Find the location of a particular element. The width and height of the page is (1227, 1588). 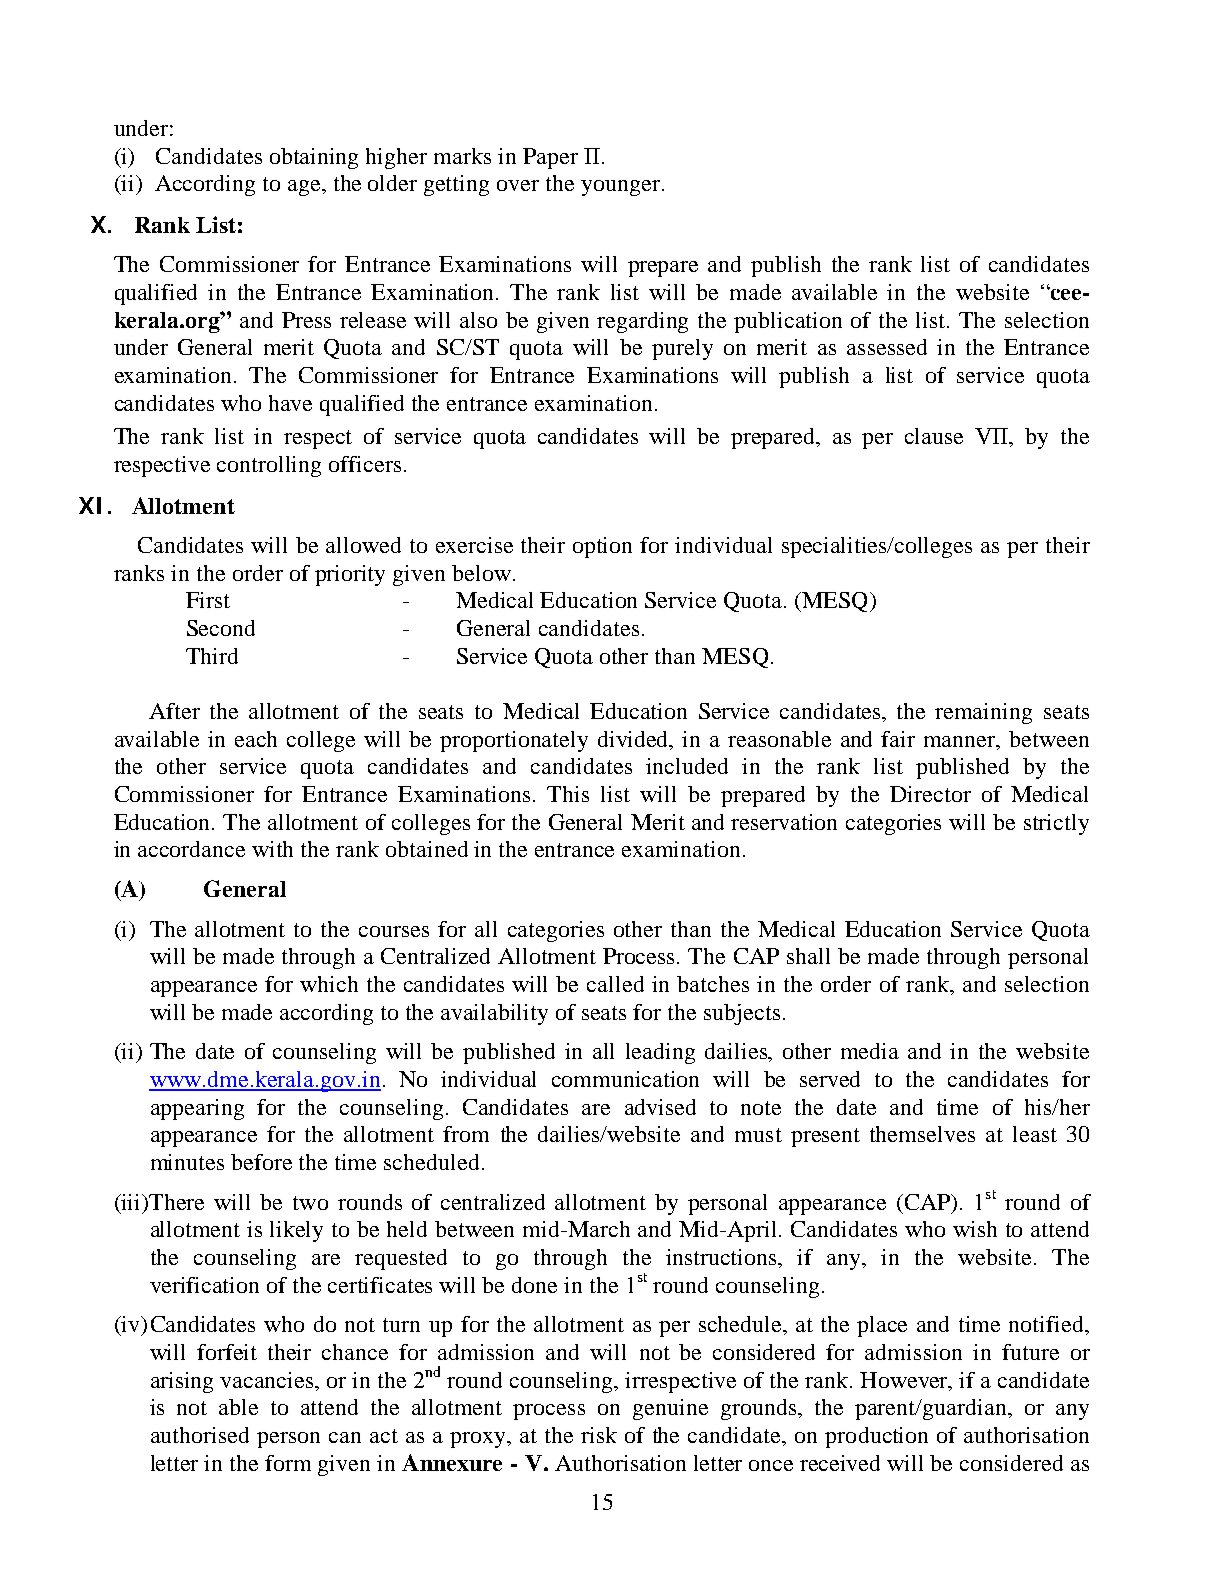

younger is located at coordinates (620, 188).
